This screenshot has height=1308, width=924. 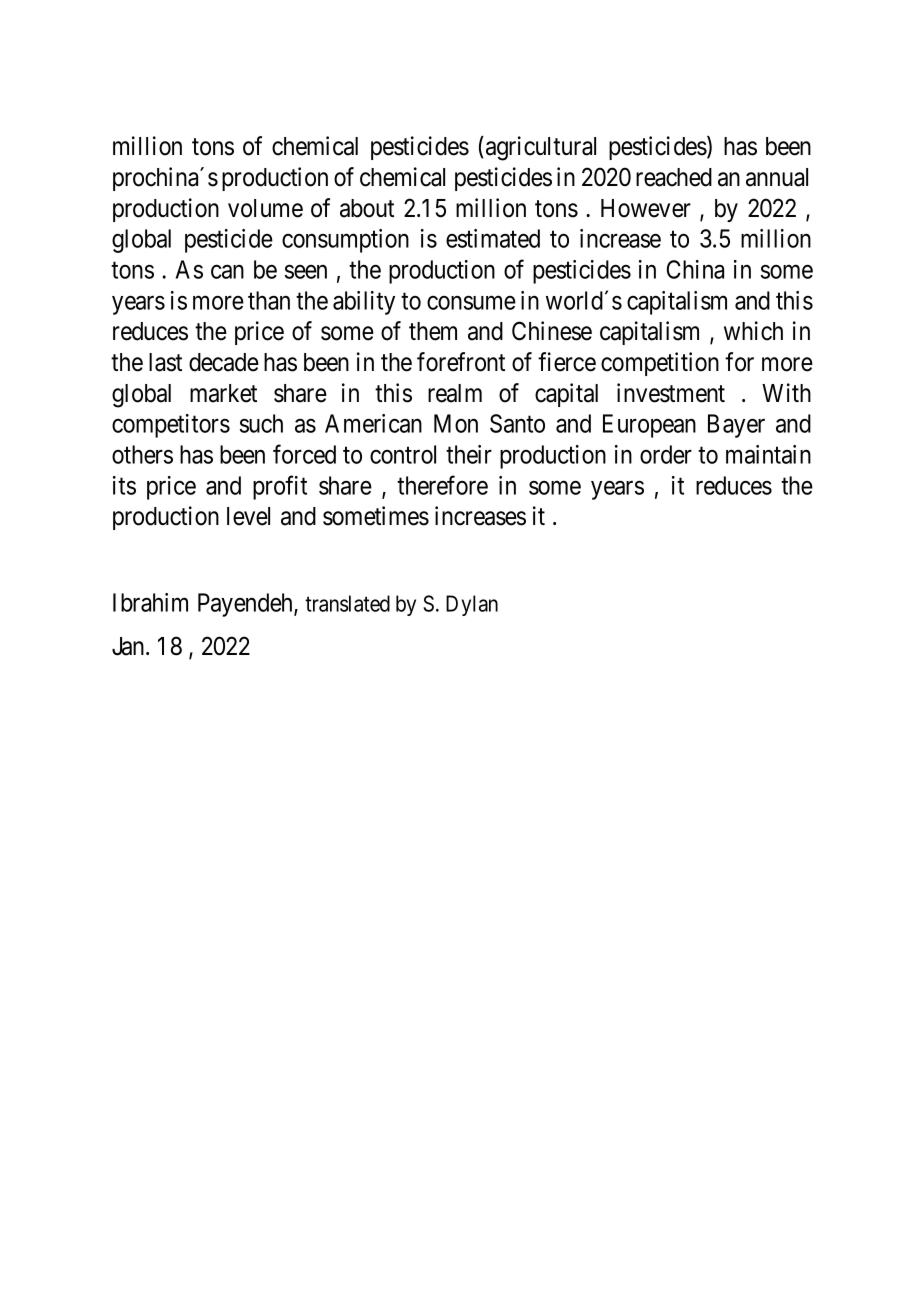 I want to click on Jan, so click(x=129, y=646).
